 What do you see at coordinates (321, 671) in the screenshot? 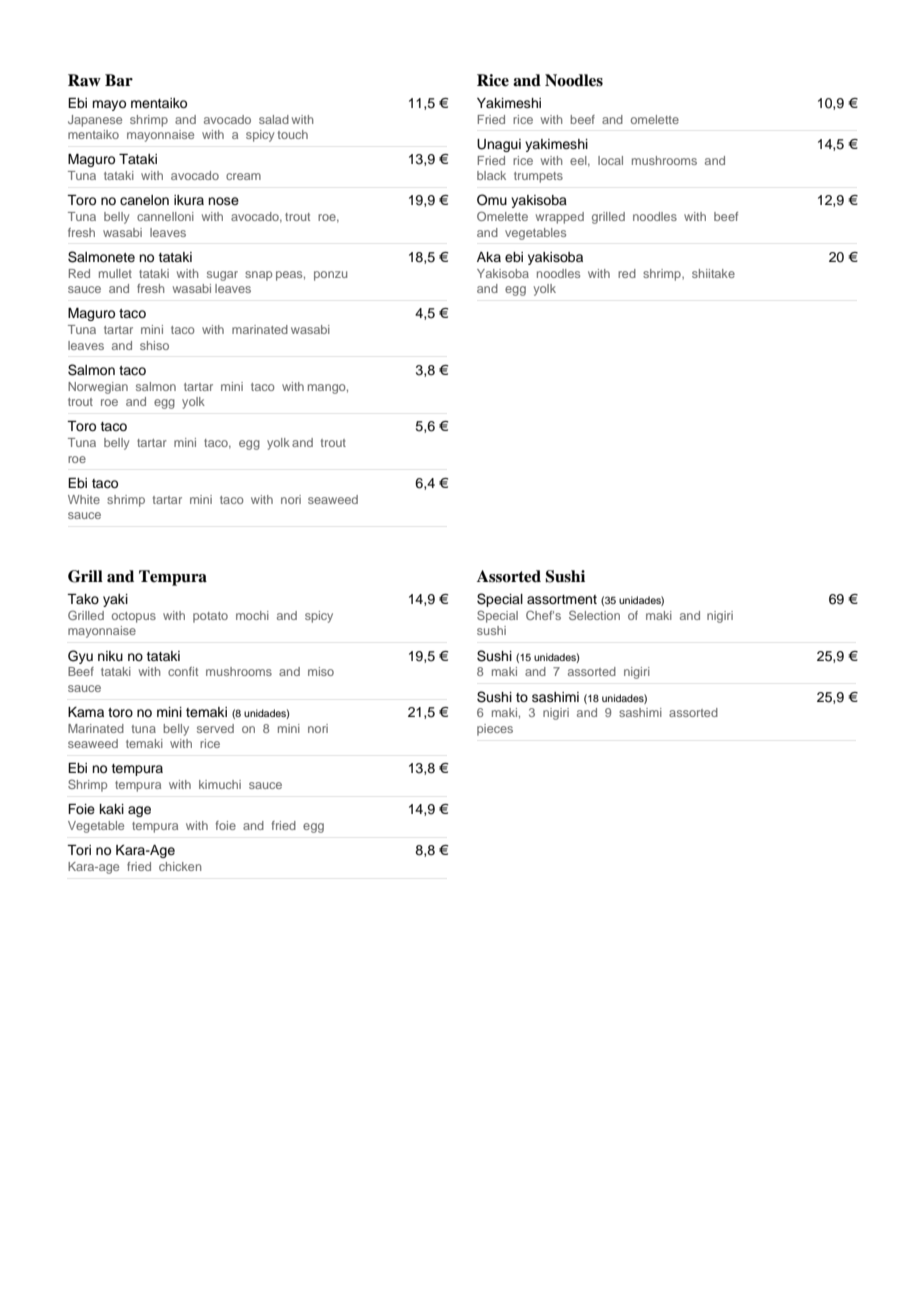
I see `miso` at bounding box center [321, 671].
